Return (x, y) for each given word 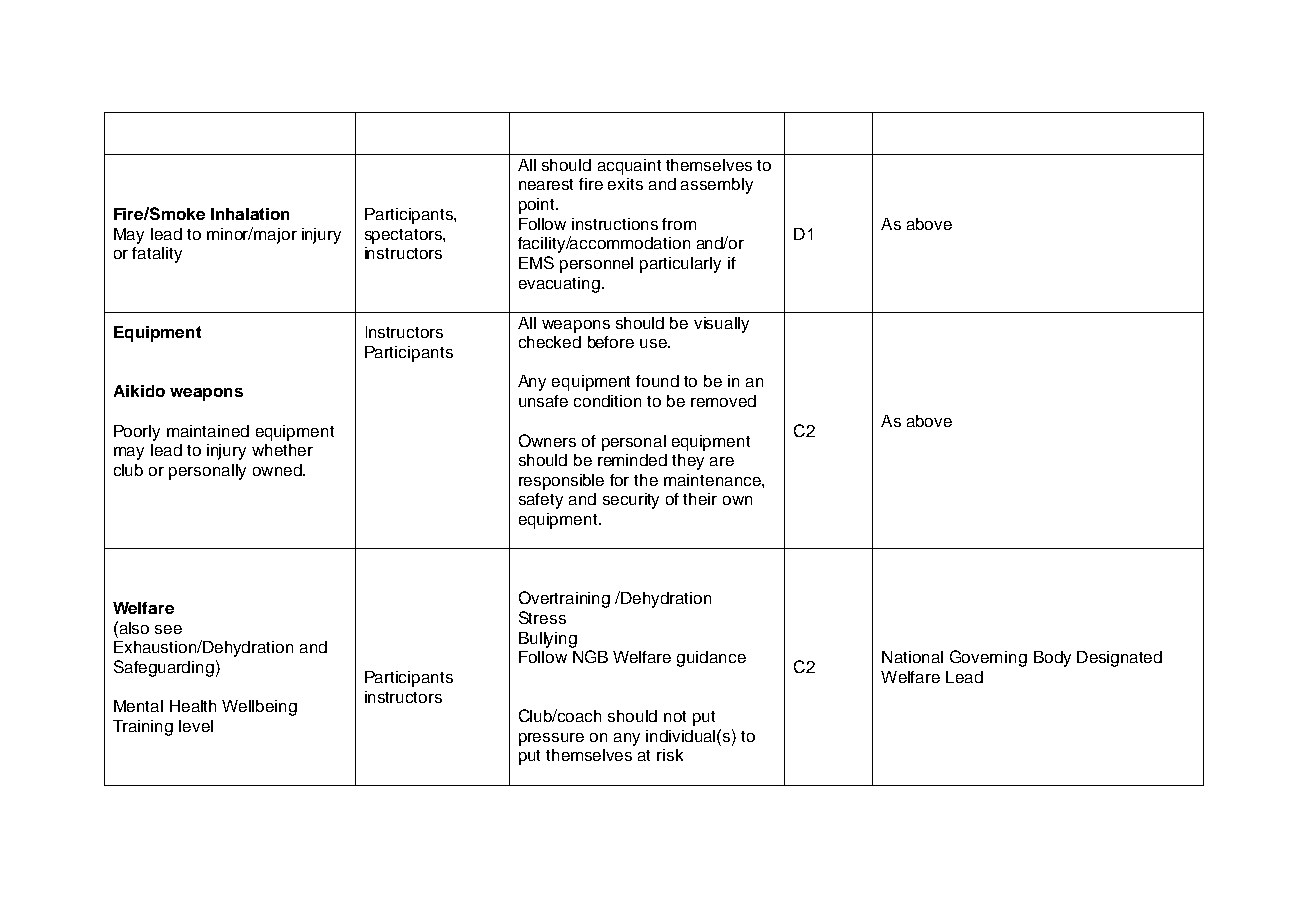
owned (278, 470)
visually (721, 325)
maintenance (713, 480)
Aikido (139, 391)
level (196, 726)
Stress (542, 617)
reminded (632, 460)
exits (625, 184)
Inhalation (250, 214)
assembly (717, 186)
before (611, 342)
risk (670, 755)
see (168, 629)
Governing (988, 658)
